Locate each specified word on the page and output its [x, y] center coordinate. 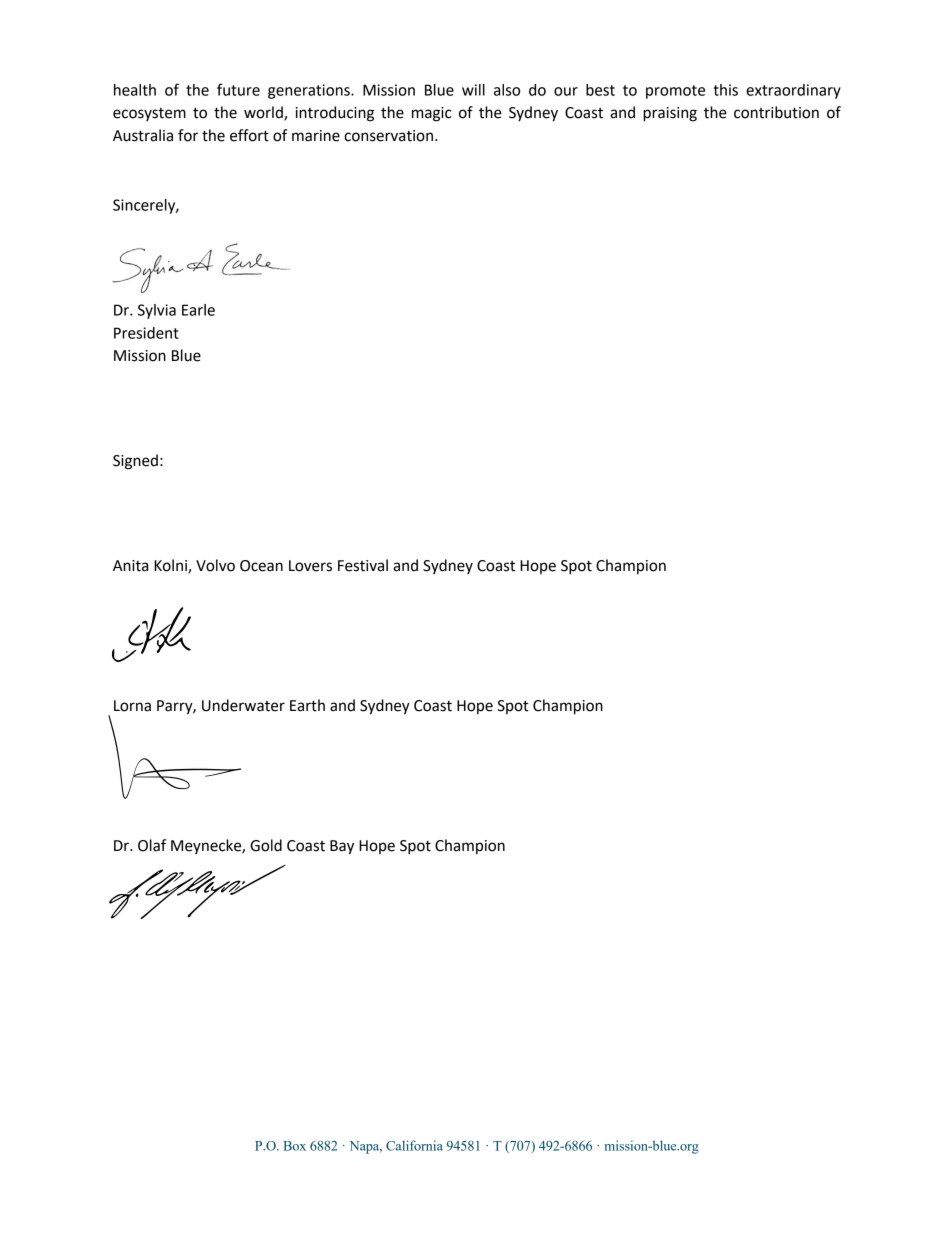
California [414, 1145]
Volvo [215, 565]
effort [249, 135]
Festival [363, 565]
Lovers [310, 566]
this [725, 90]
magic [432, 114]
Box [295, 1146]
